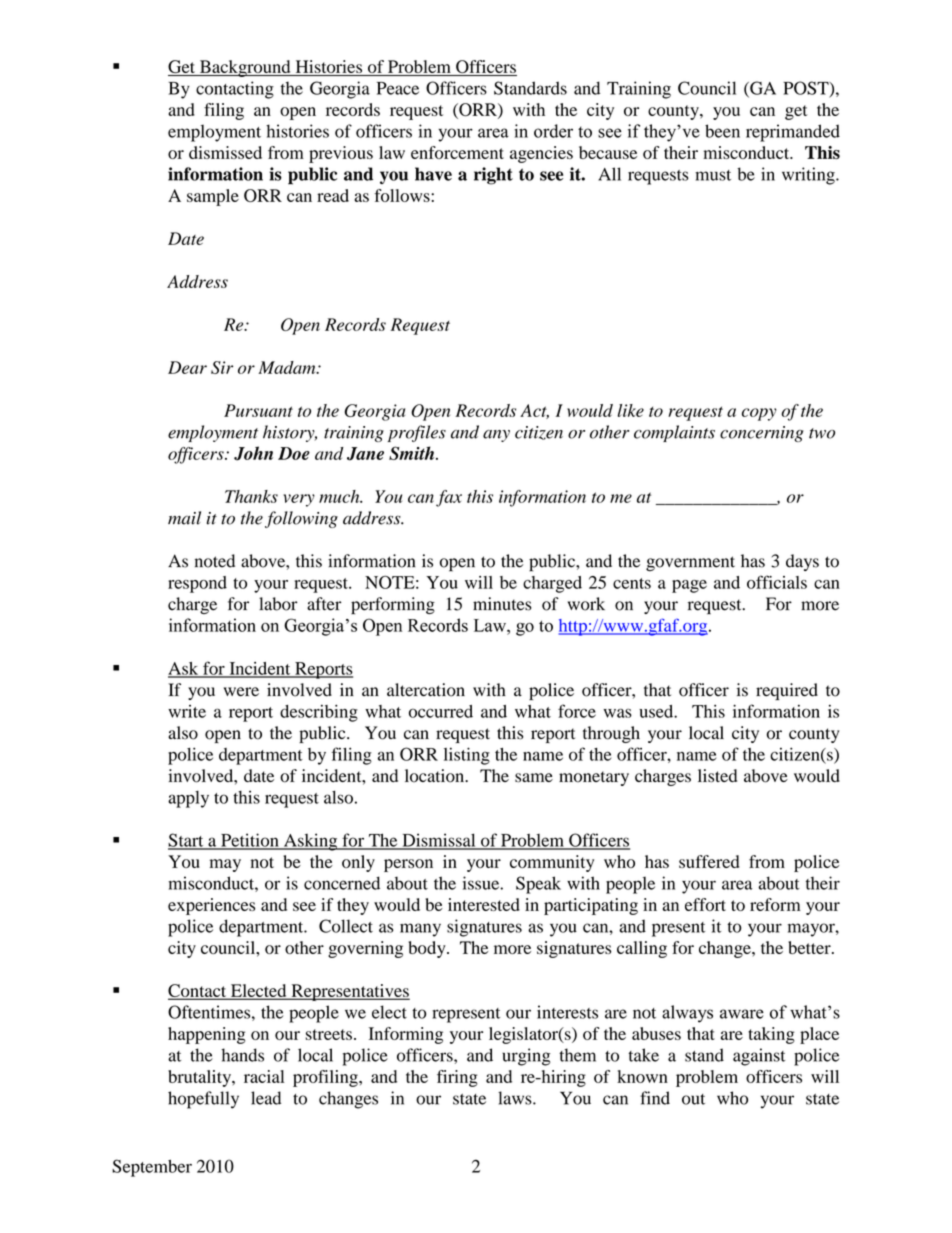  What do you see at coordinates (241, 692) in the image?
I see `were` at bounding box center [241, 692].
